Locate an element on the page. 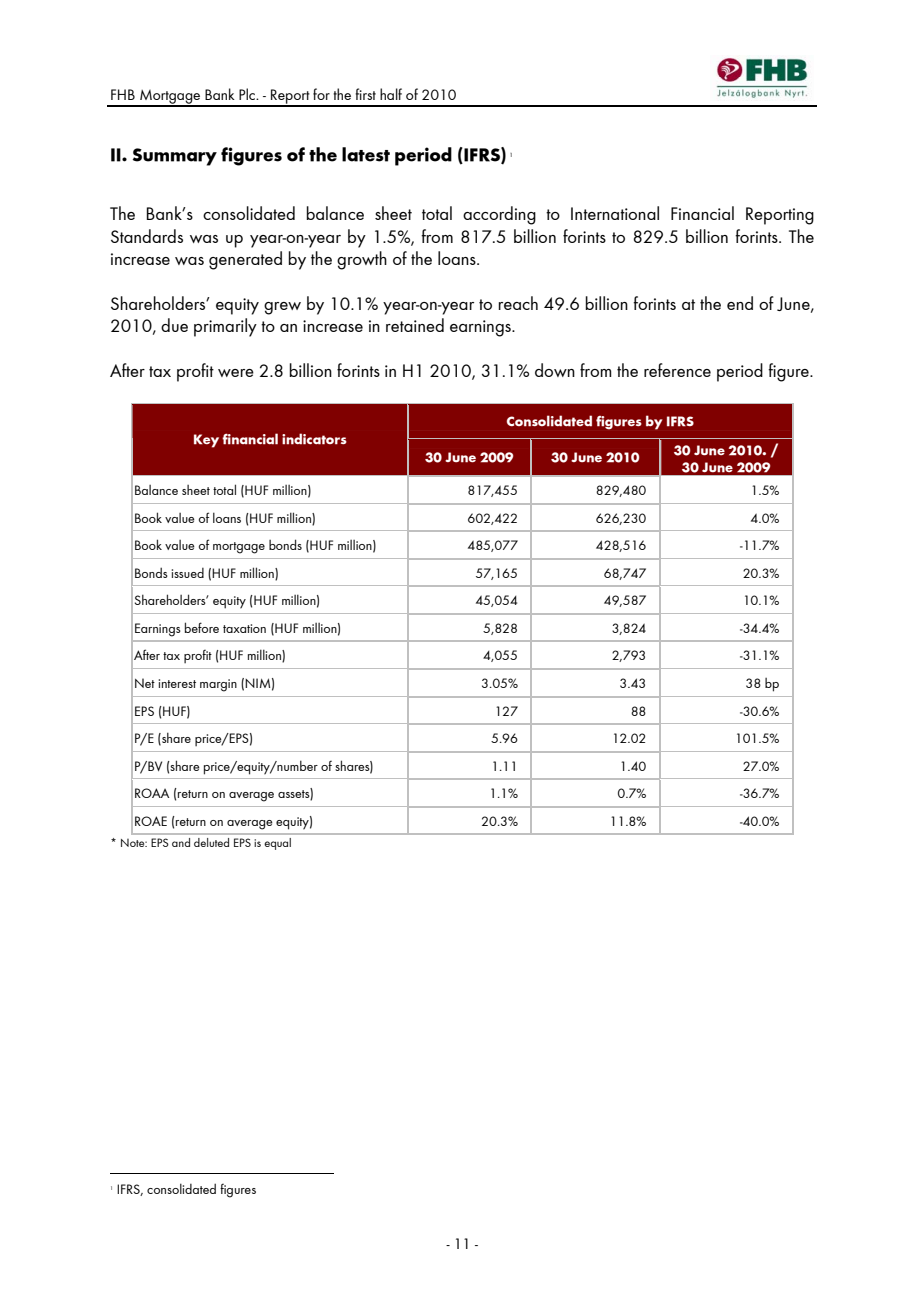 The height and width of the image is (1308, 924). Plc is located at coordinates (248, 94).
